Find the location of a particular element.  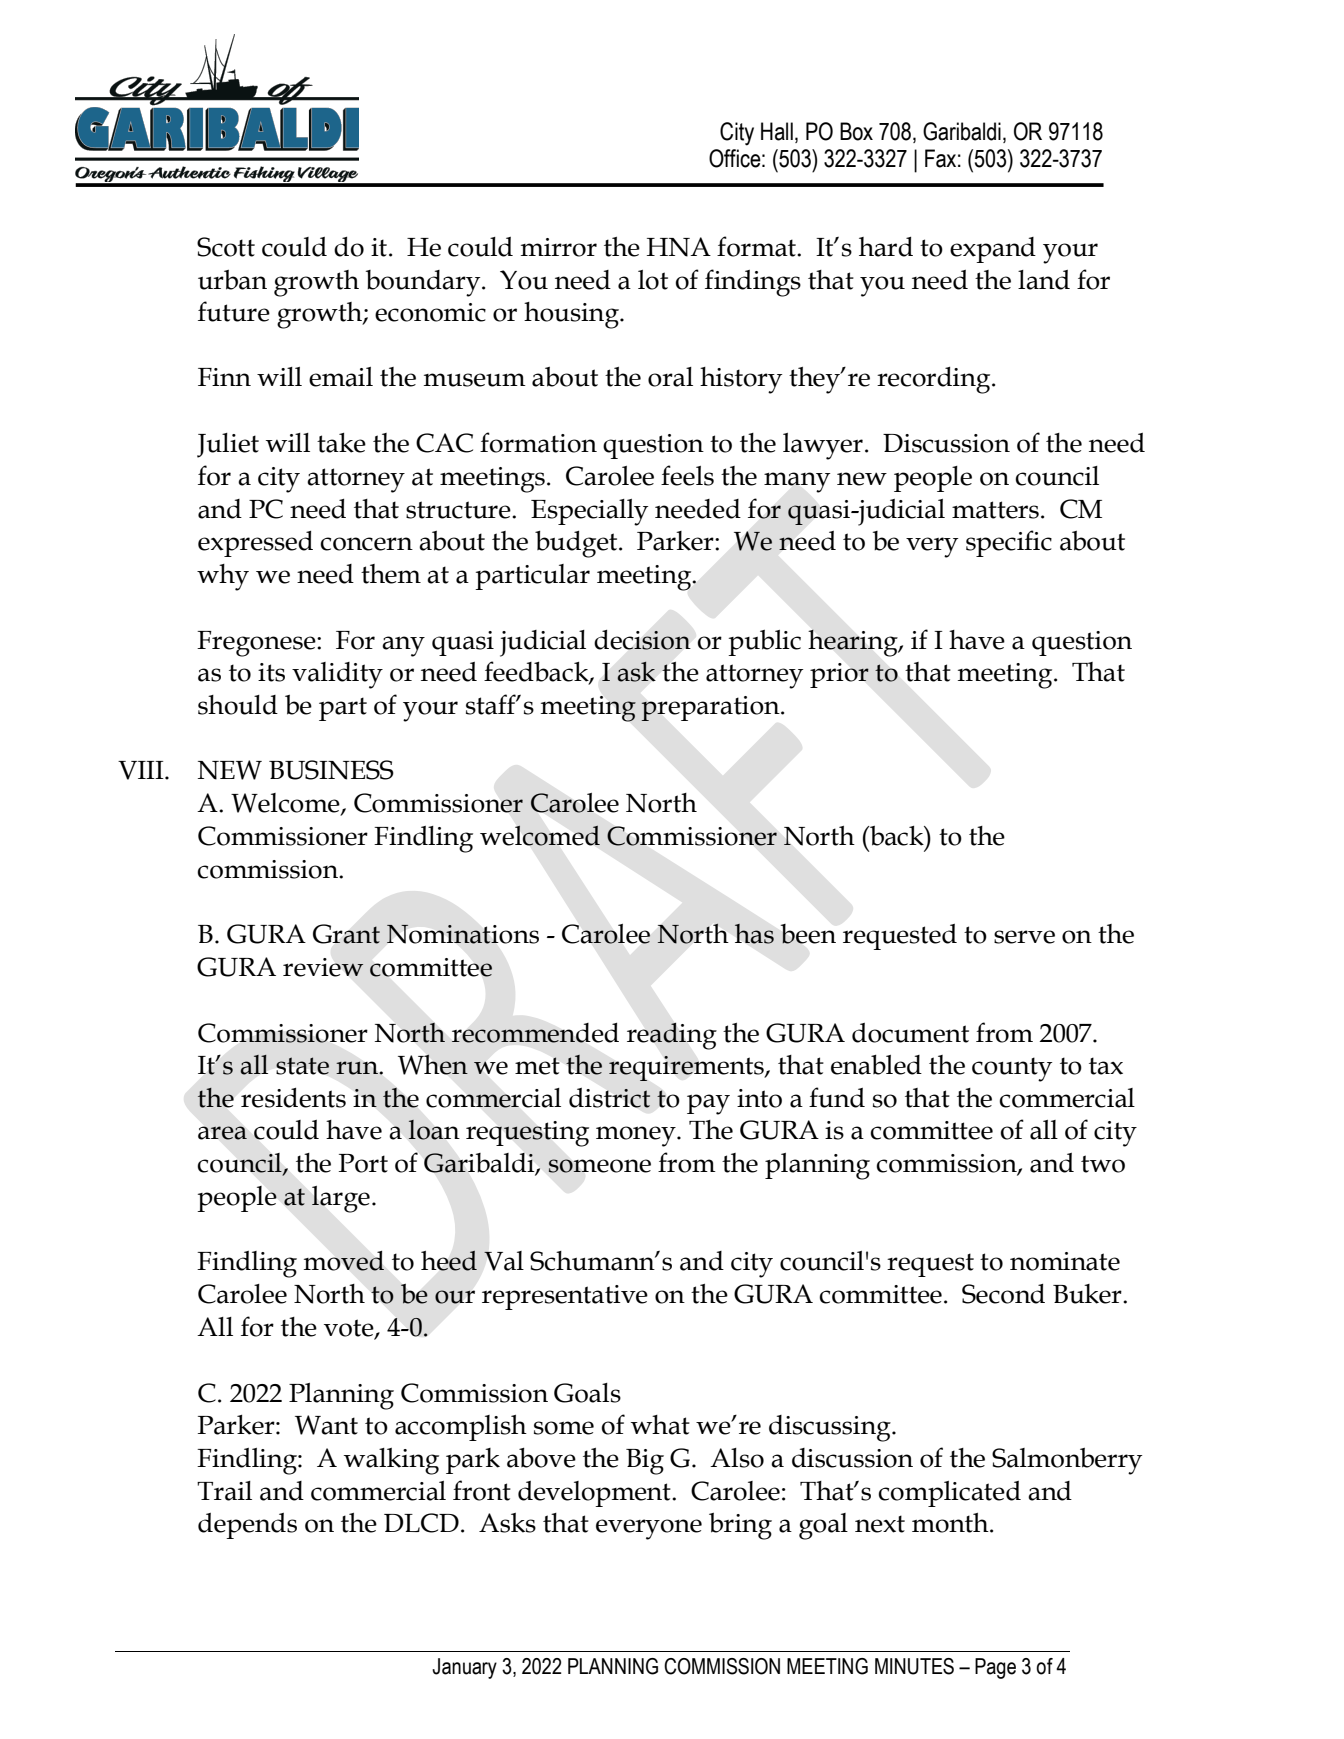

should is located at coordinates (238, 705).
